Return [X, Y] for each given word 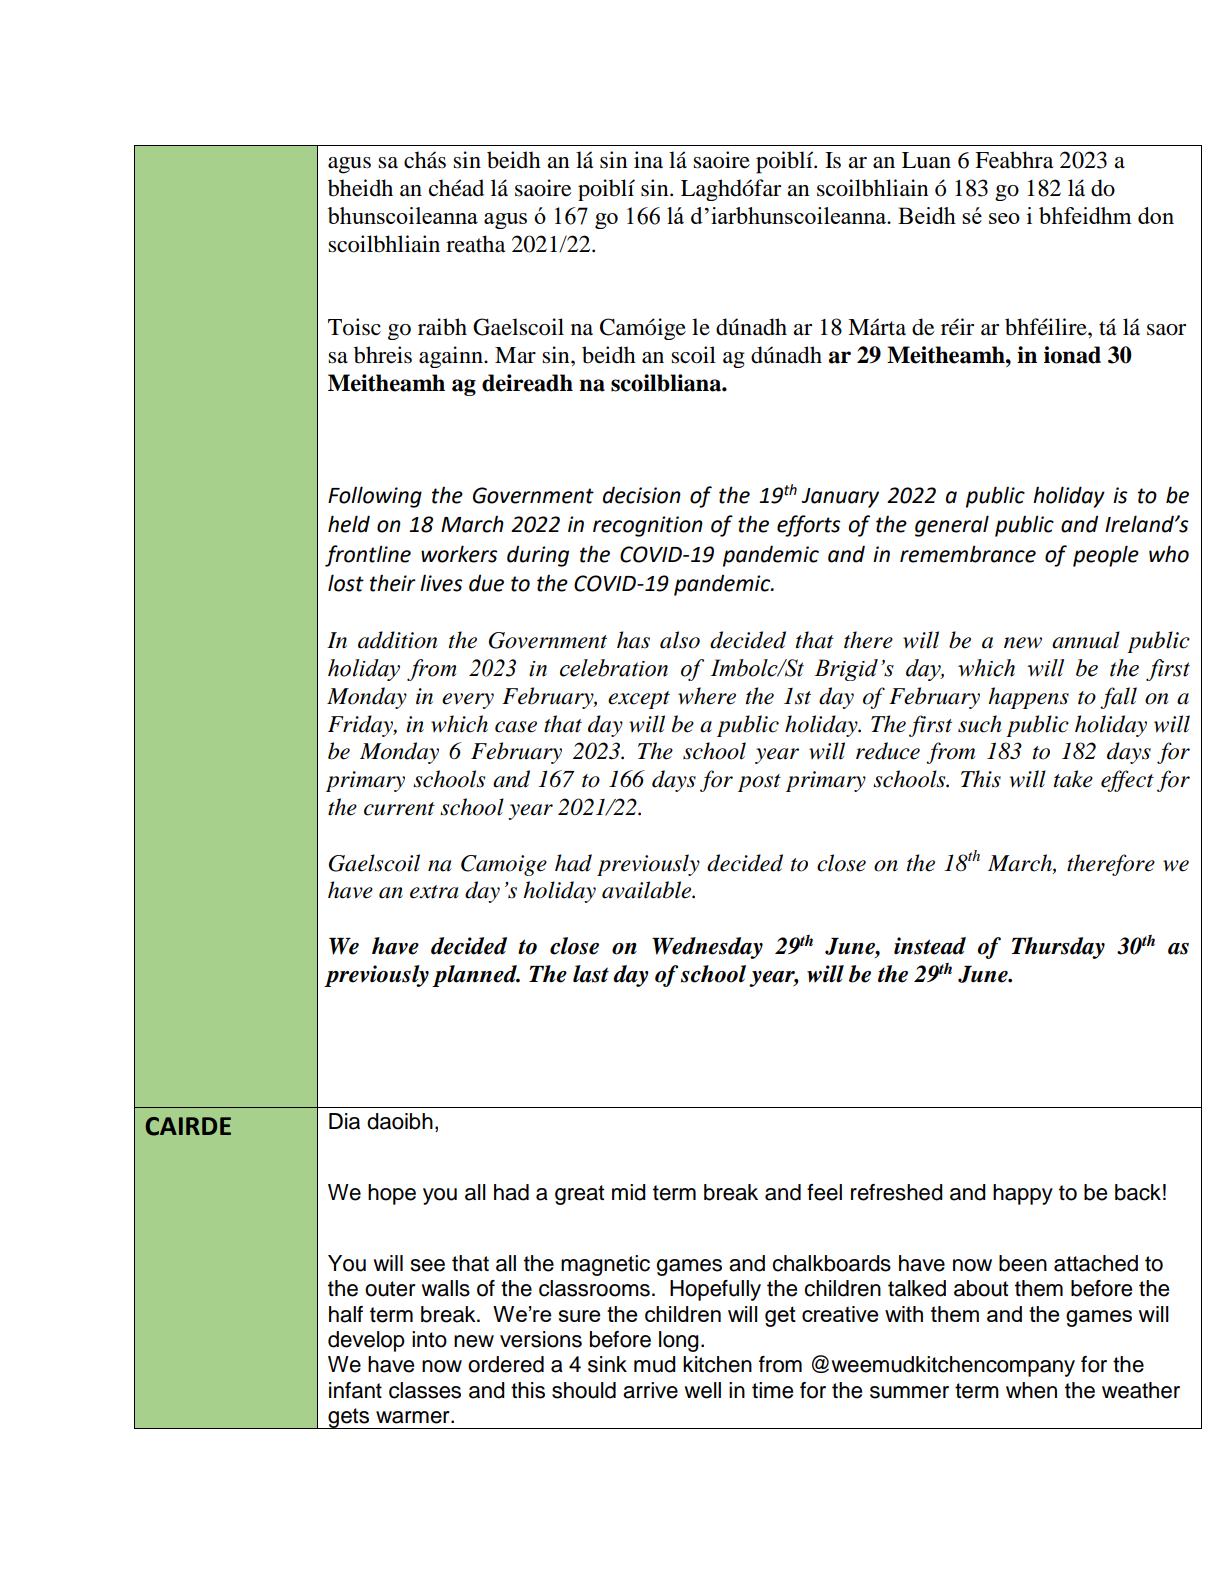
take [1073, 779]
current [399, 809]
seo [1004, 218]
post [759, 783]
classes [425, 1390]
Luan [926, 160]
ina [648, 159]
